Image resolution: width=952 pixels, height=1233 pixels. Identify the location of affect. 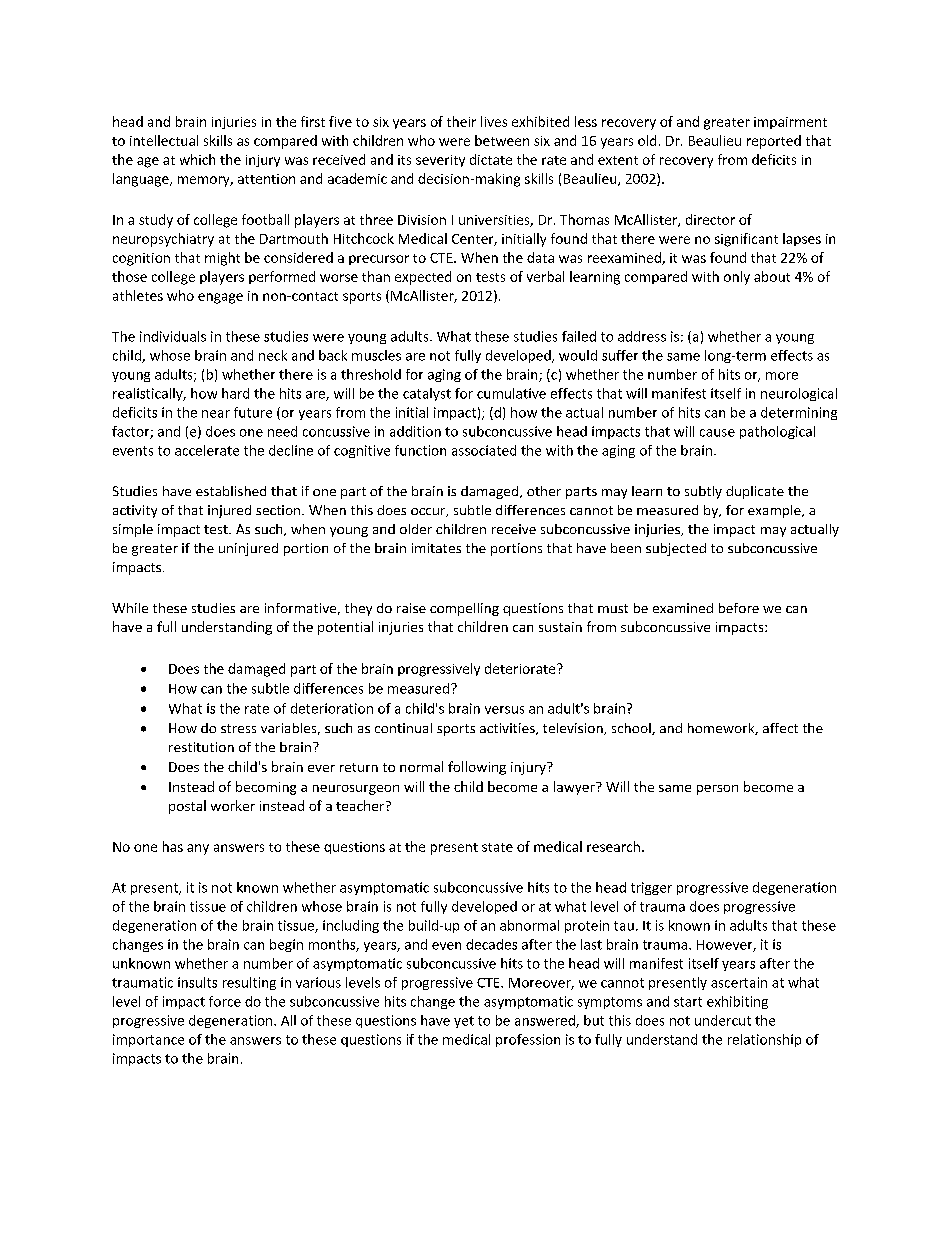
(780, 728).
